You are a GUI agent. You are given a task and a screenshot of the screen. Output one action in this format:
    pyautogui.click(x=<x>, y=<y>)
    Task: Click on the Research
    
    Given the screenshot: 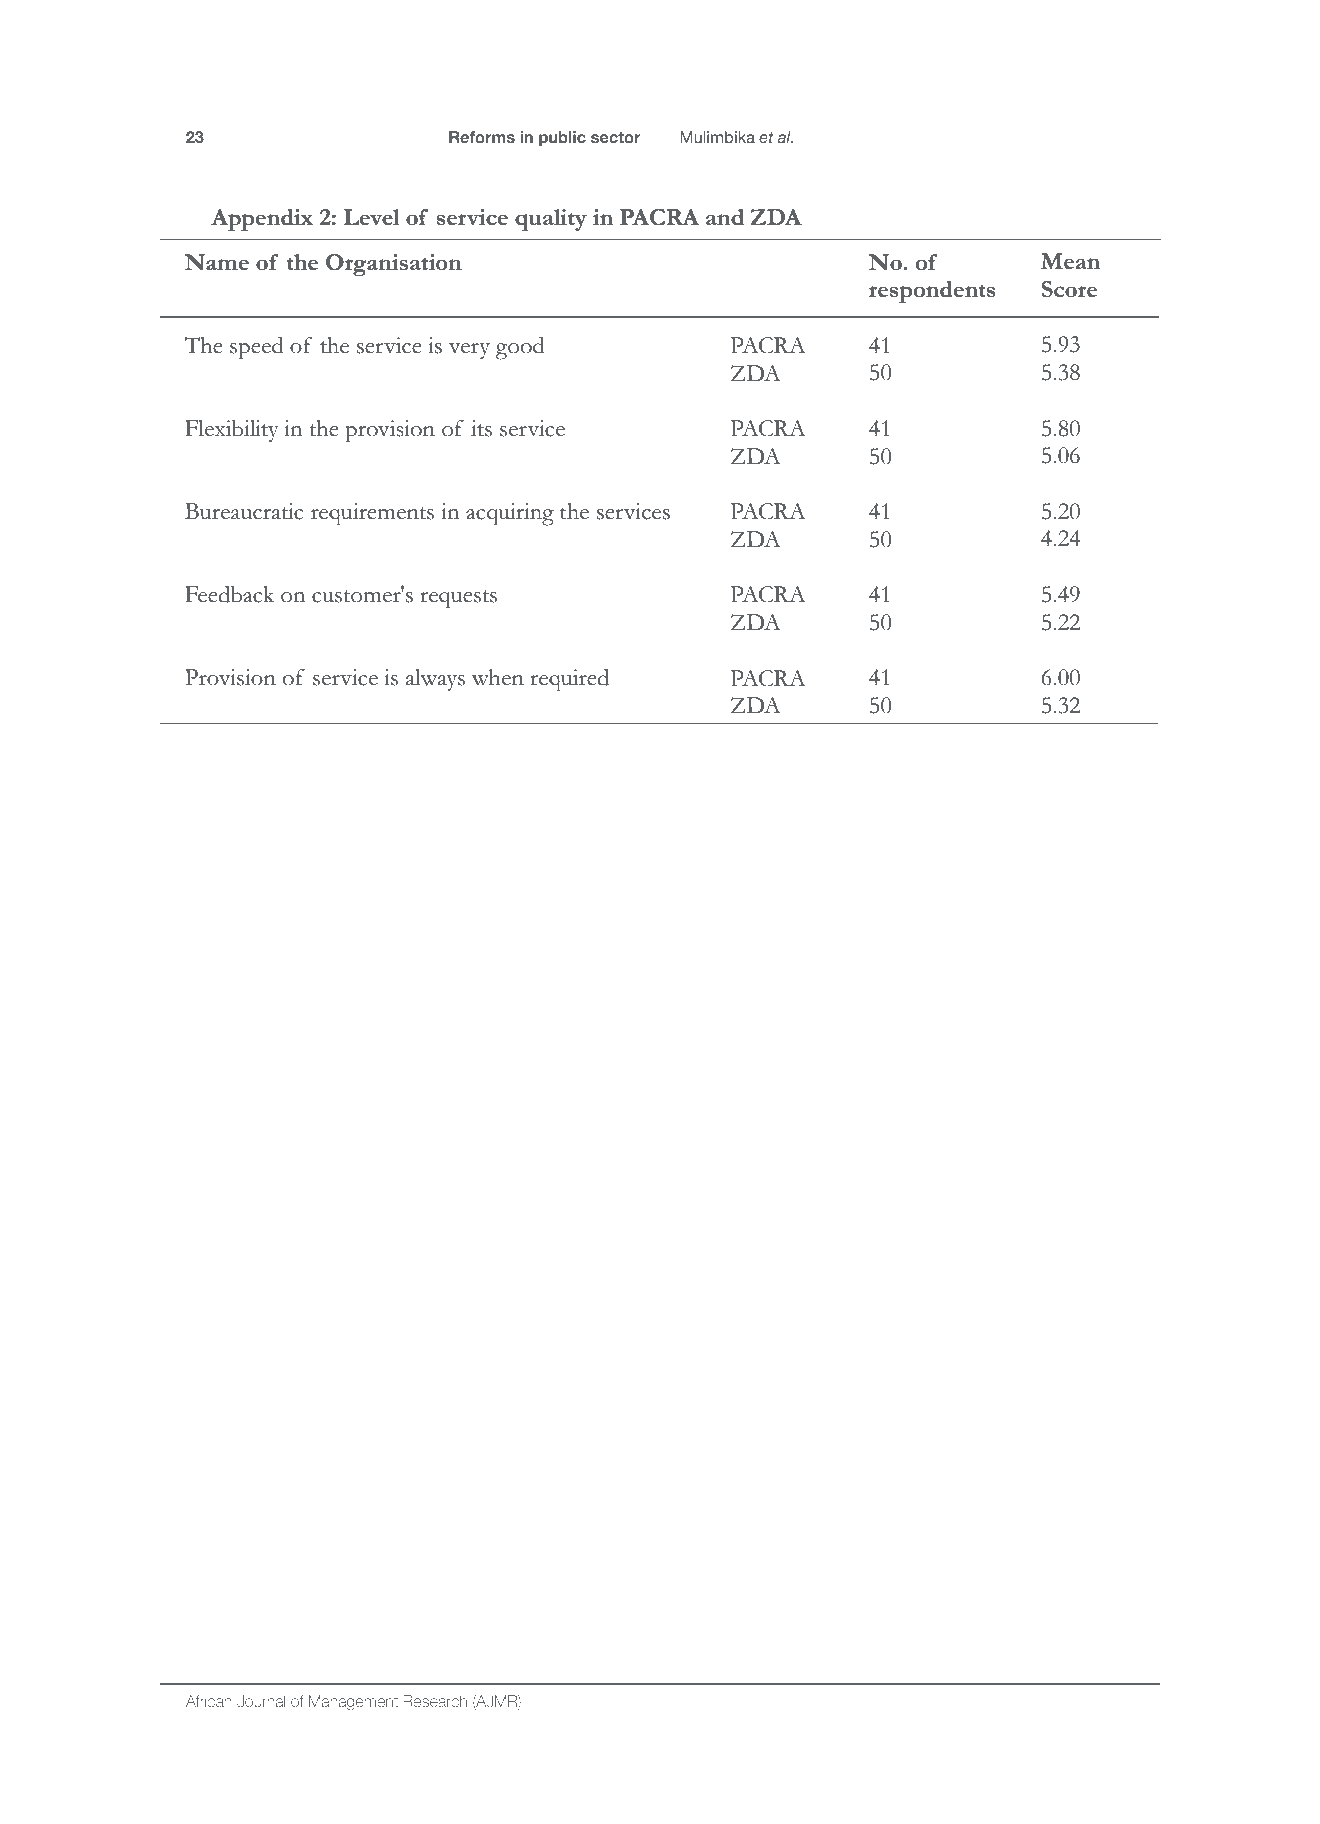 What is the action you would take?
    pyautogui.click(x=435, y=1701)
